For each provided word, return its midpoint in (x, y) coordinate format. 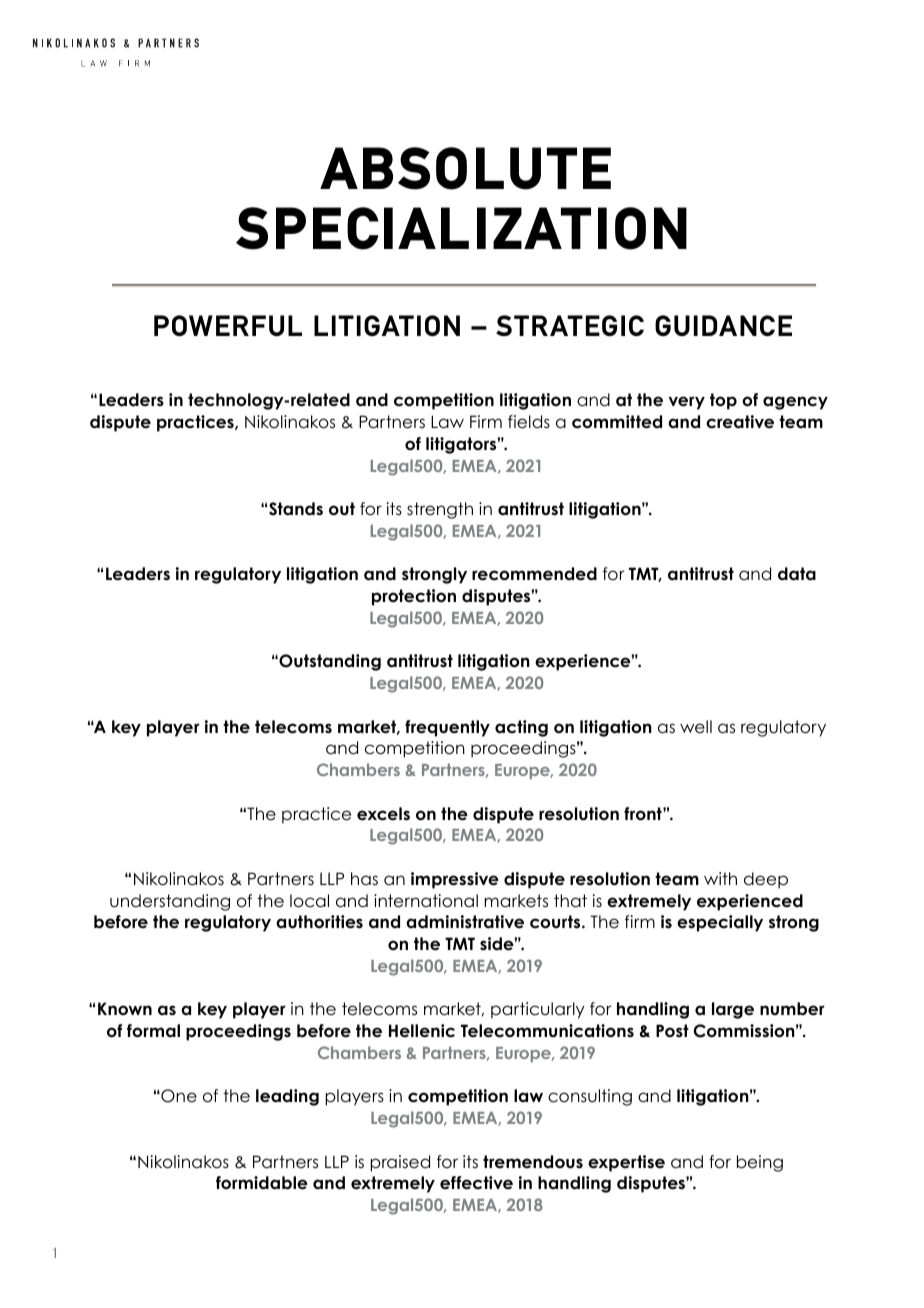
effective (476, 1183)
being (760, 1163)
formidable (262, 1183)
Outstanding (329, 662)
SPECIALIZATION (461, 228)
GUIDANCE (723, 325)
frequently (447, 728)
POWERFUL (228, 325)
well (696, 727)
